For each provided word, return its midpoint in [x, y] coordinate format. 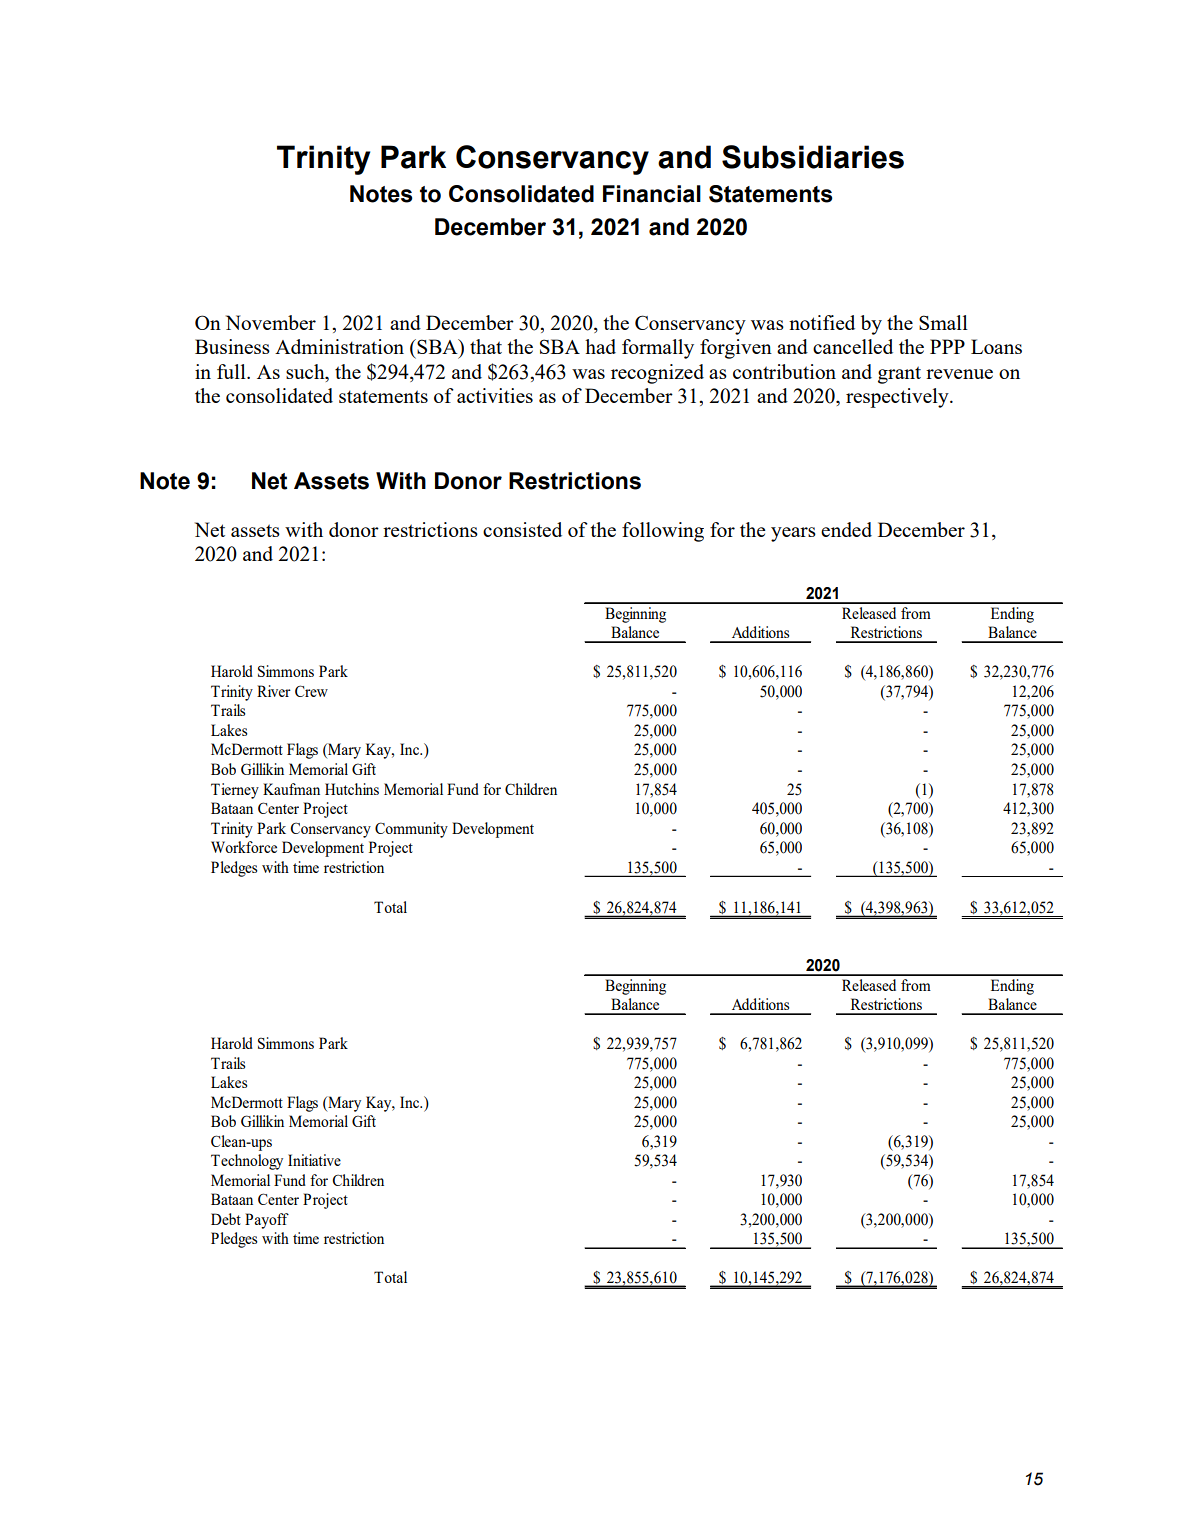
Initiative [314, 1160]
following [663, 532]
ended [846, 529]
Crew [311, 691]
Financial [652, 194]
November [271, 322]
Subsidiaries [813, 157]
